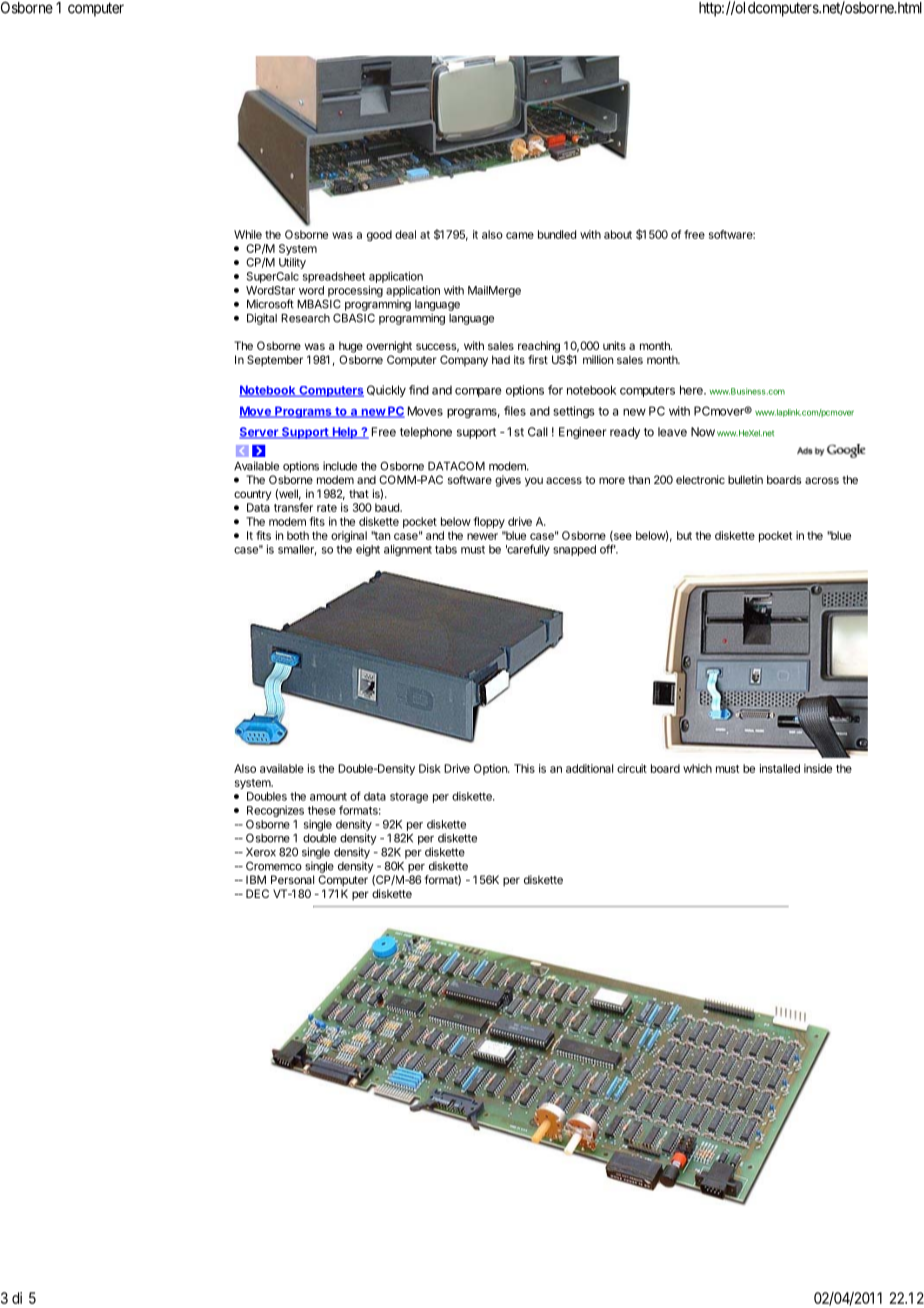  Describe the element at coordinates (684, 535) in the screenshot. I see `but` at that location.
